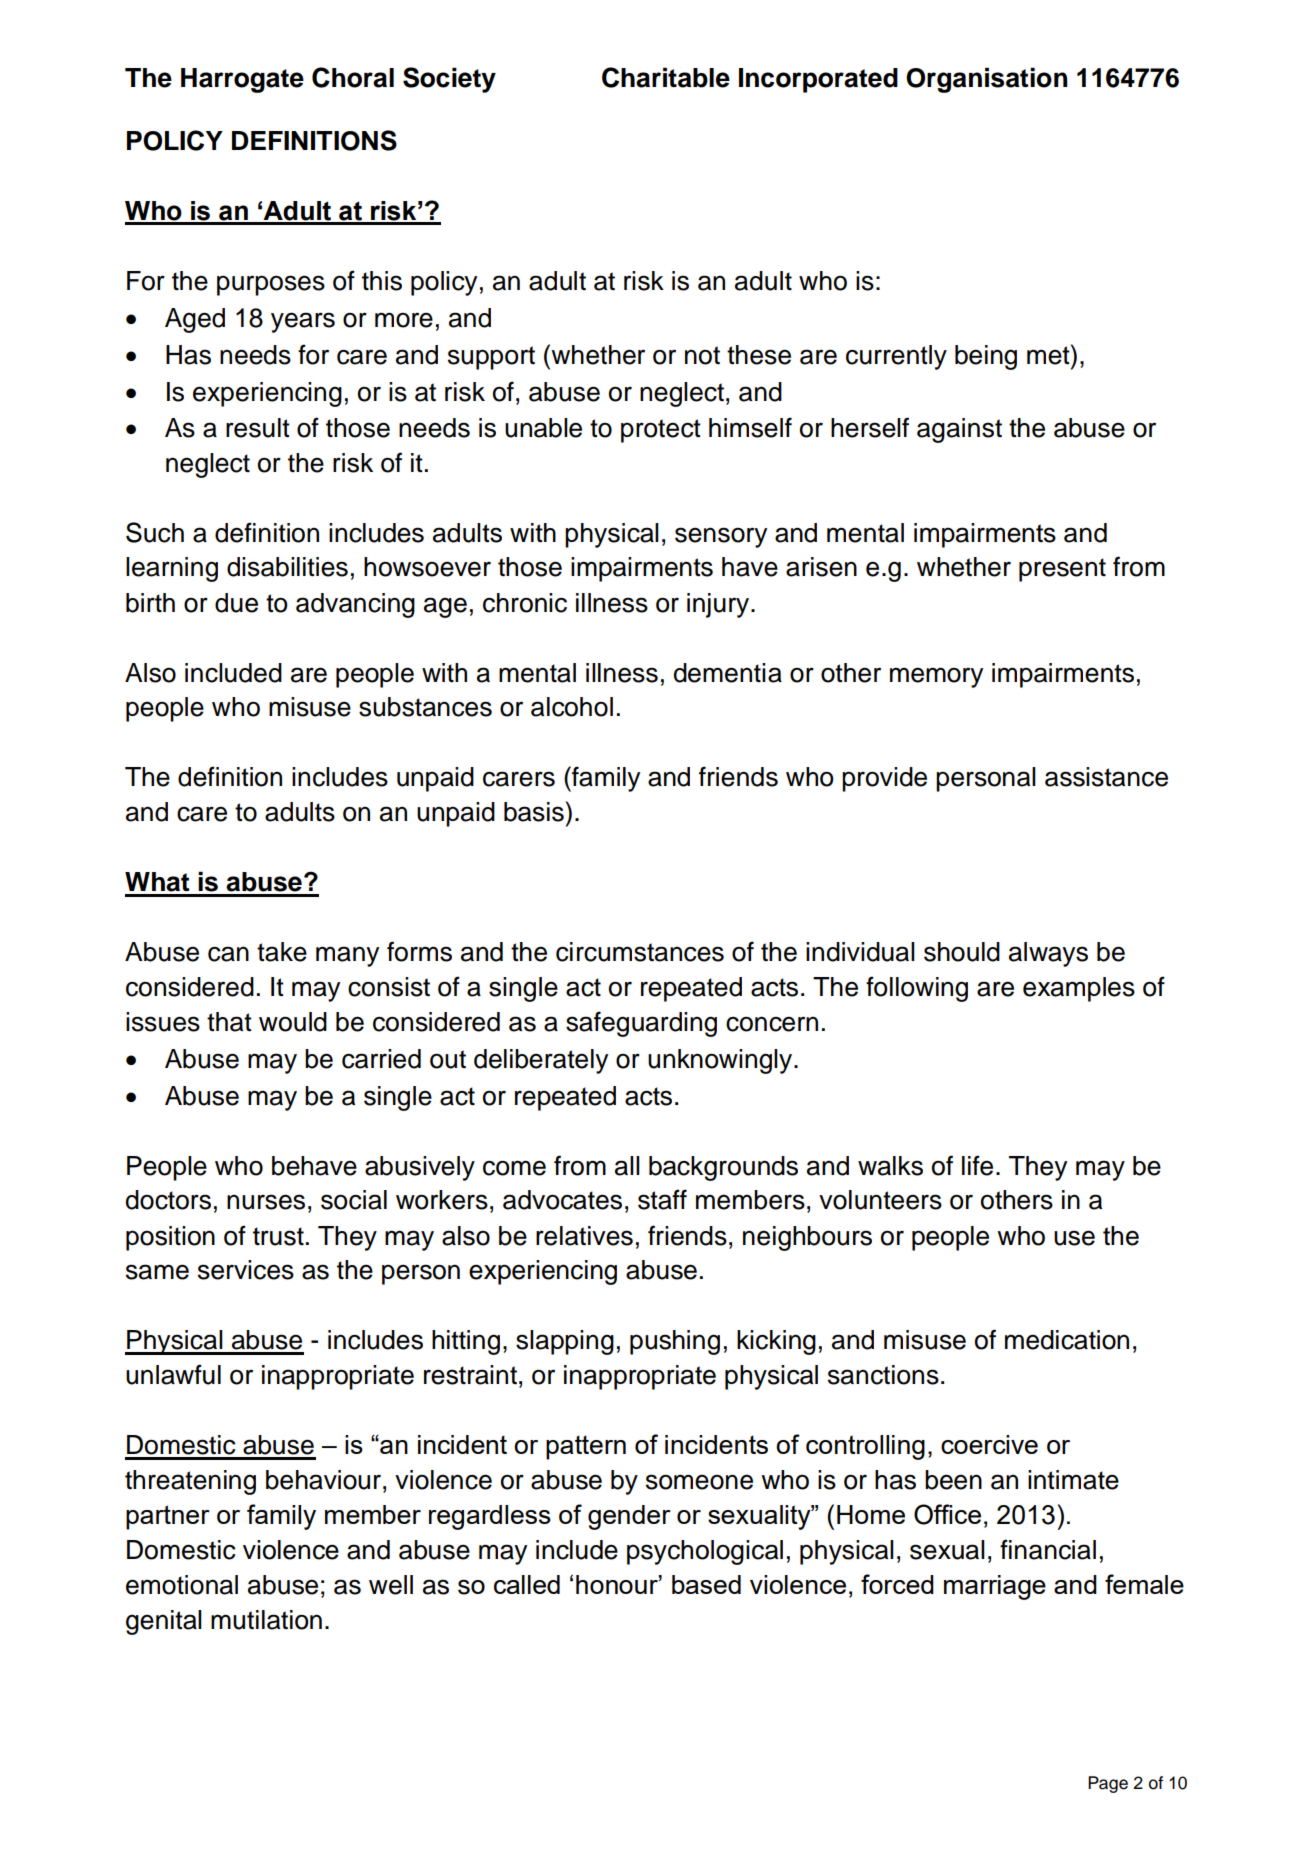 The width and height of the screenshot is (1311, 1855). I want to click on Charitable, so click(666, 77).
